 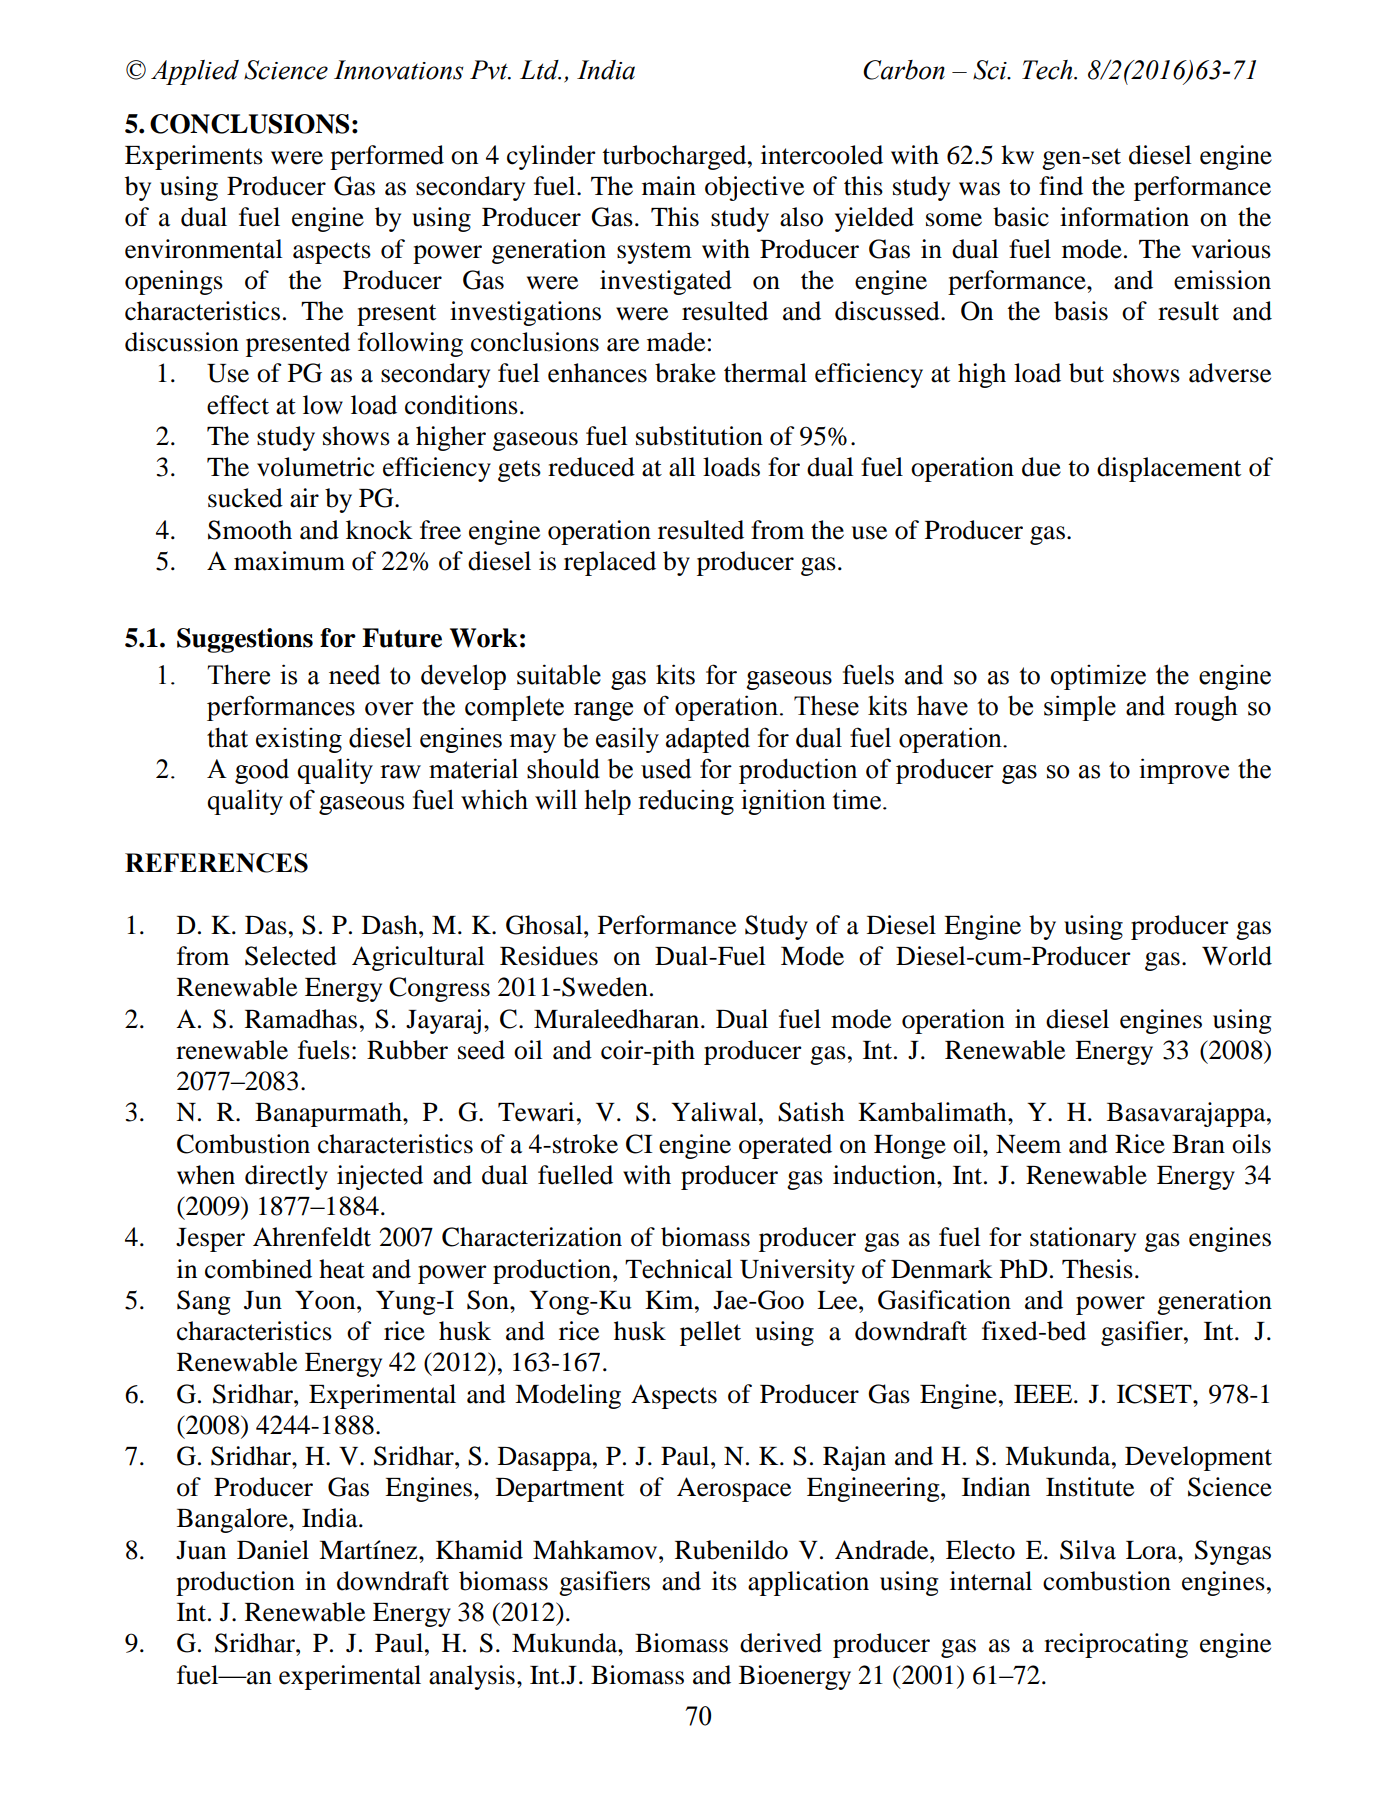 What do you see at coordinates (781, 1643) in the screenshot?
I see `derived` at bounding box center [781, 1643].
